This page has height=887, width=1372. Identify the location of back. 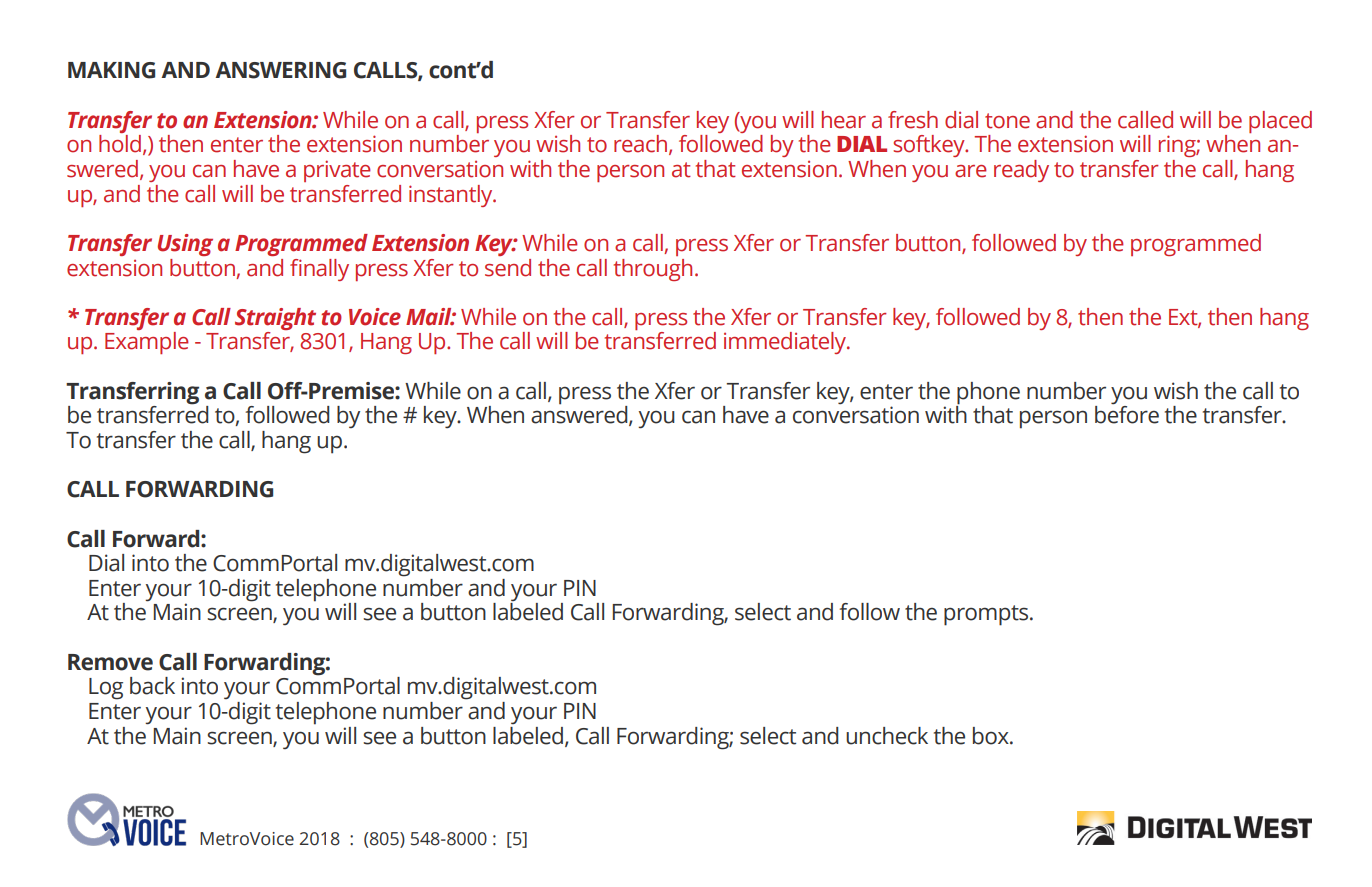
(152, 686).
